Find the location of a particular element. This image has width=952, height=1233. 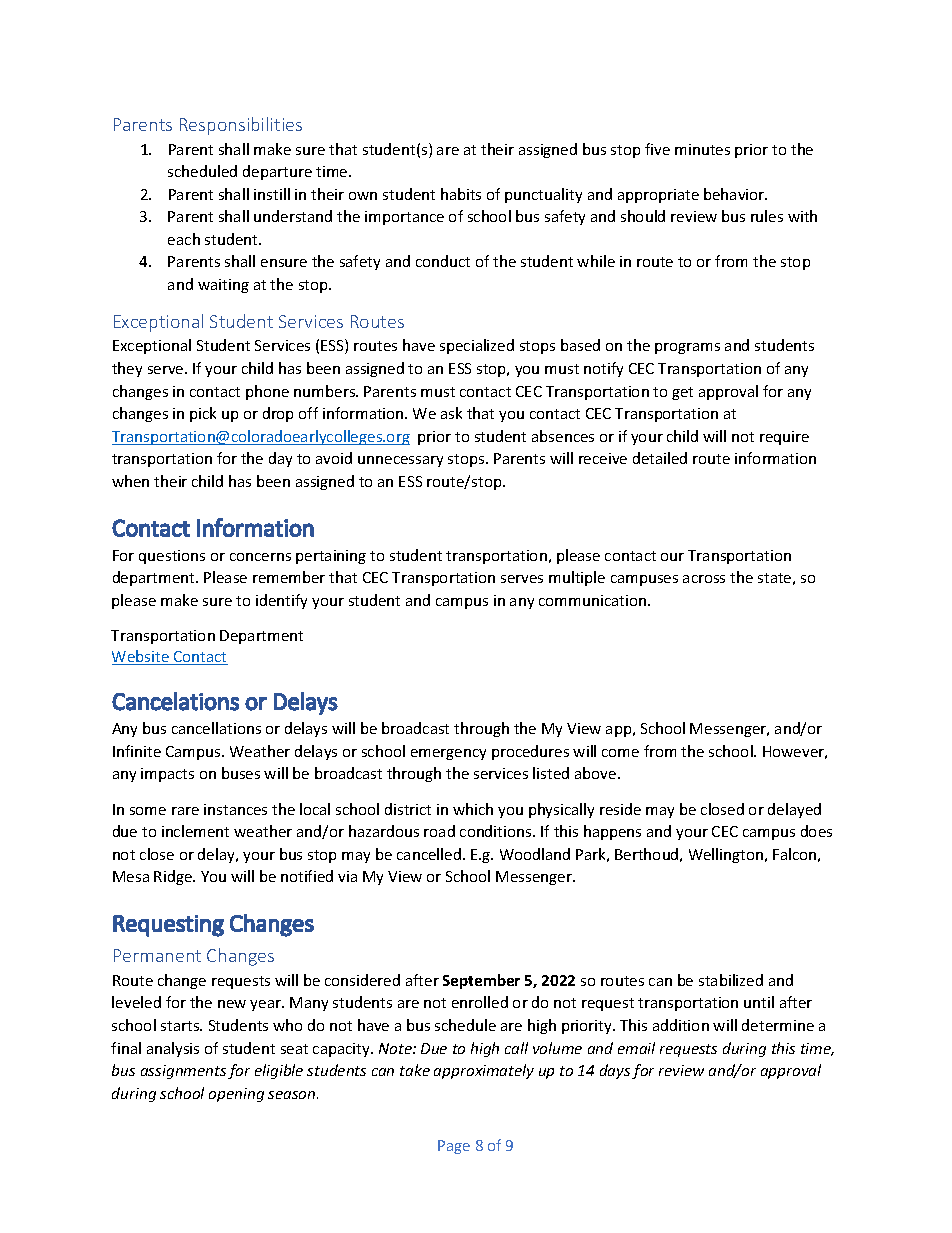

multiple is located at coordinates (577, 578).
